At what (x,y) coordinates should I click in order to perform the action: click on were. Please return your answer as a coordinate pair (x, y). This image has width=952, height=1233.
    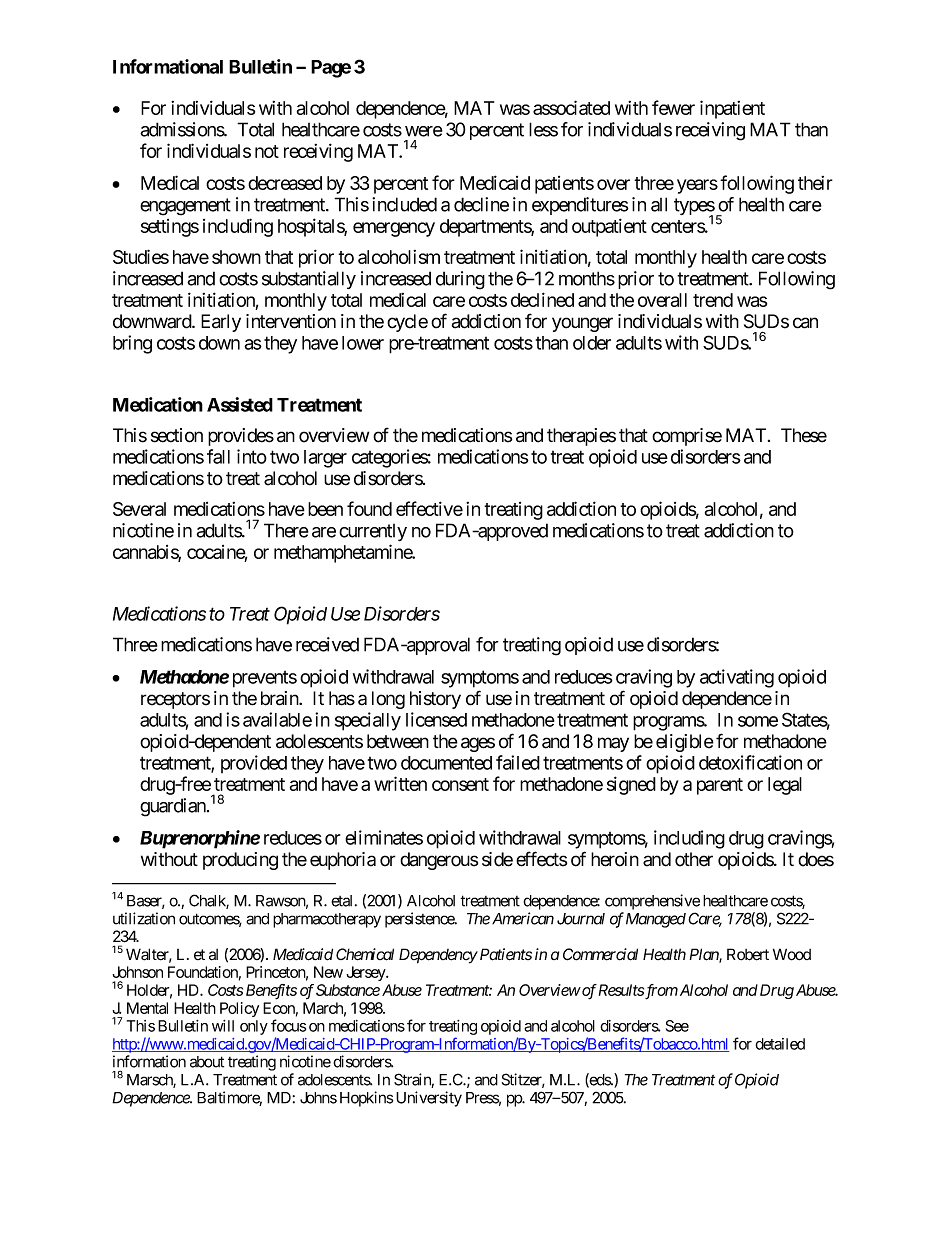
    Looking at the image, I should click on (424, 131).
